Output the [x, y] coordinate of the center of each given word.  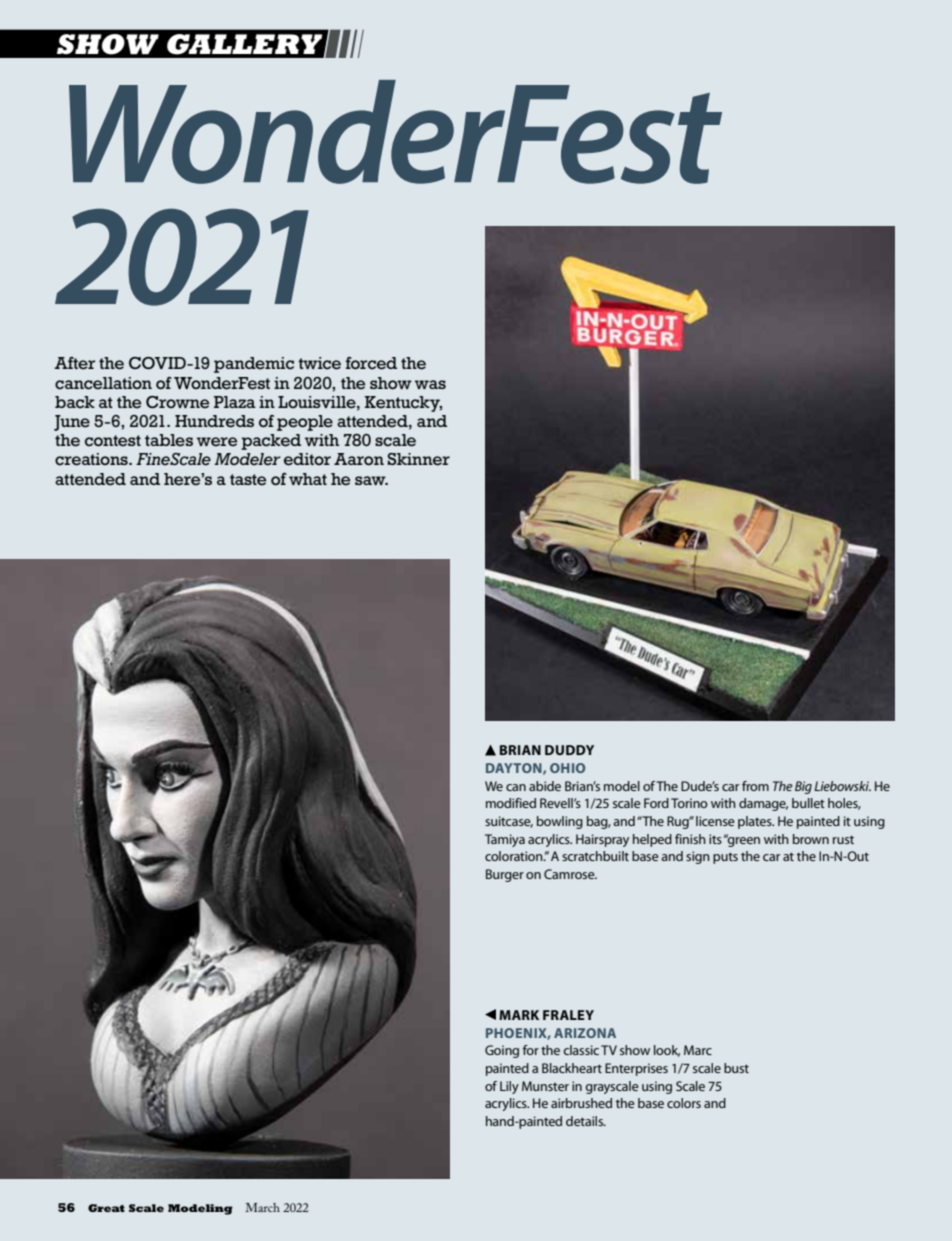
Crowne [177, 402]
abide [545, 786]
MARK [519, 1015]
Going [502, 1051]
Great [106, 1208]
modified [511, 803]
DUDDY [569, 750]
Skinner [419, 459]
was [430, 384]
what [308, 479]
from [755, 786]
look [667, 1051]
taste [248, 480]
